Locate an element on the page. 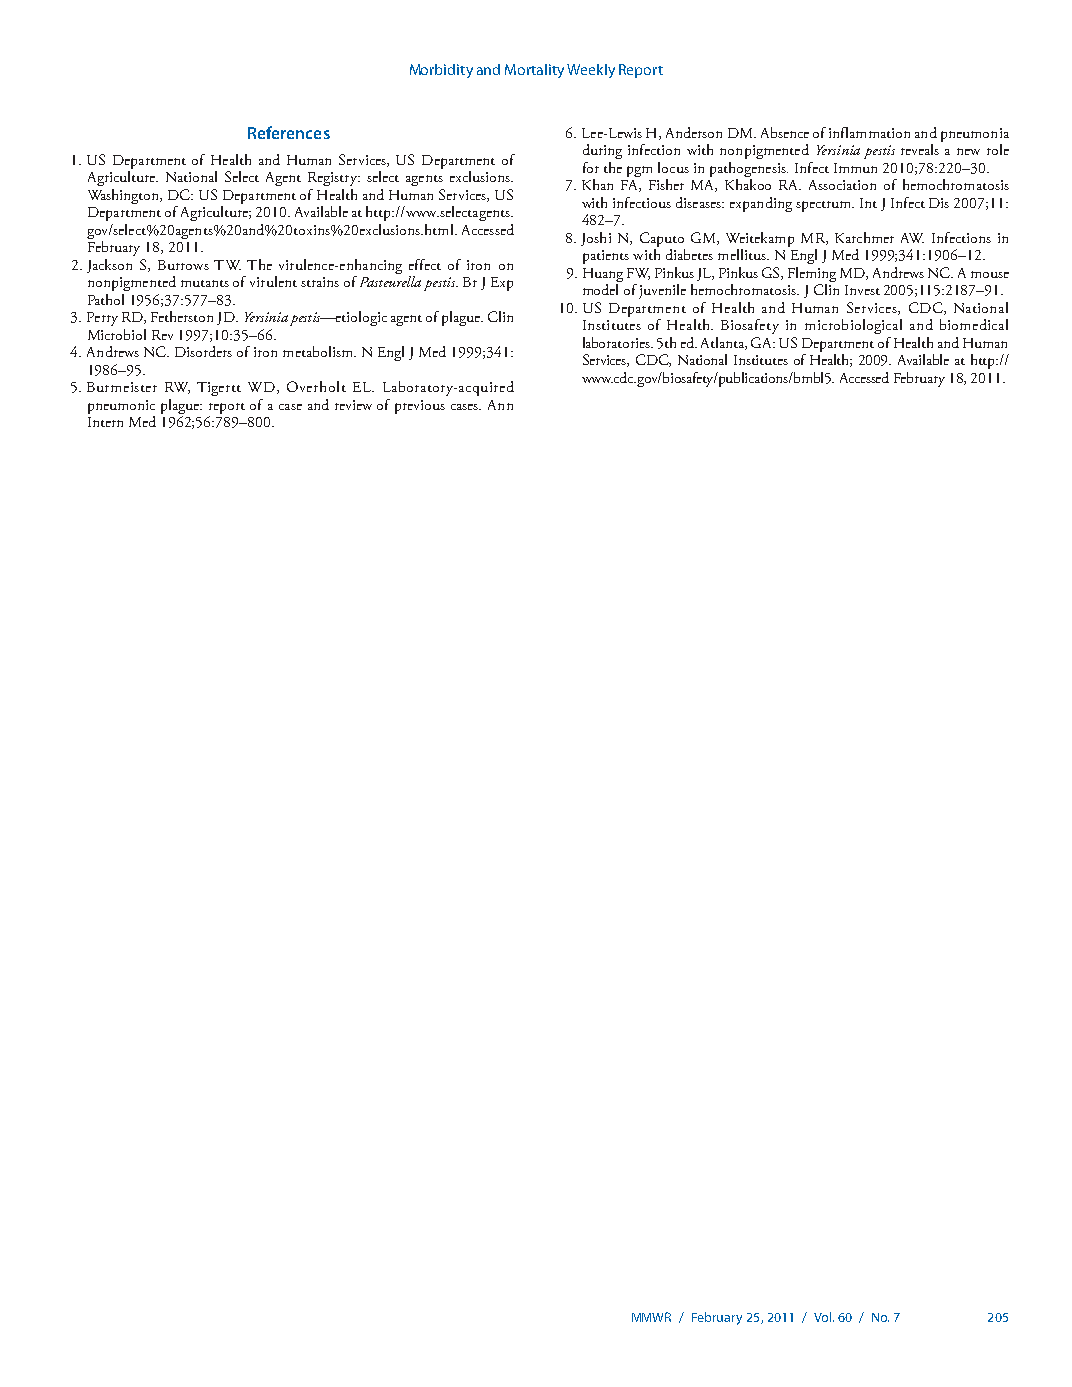 The image size is (1072, 1387). inflammation is located at coordinates (869, 132).
